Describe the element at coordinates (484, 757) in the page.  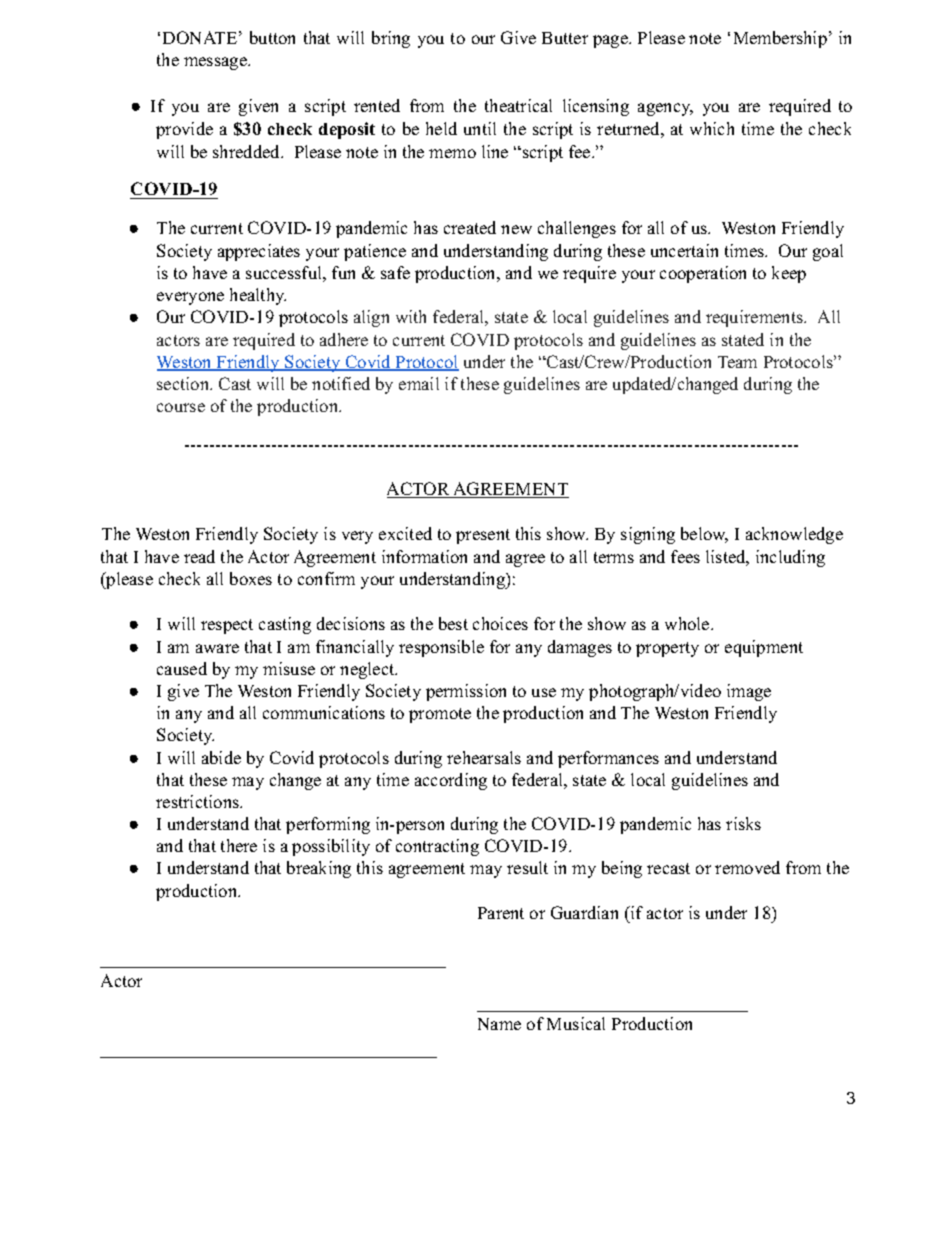
I see `rehearsals` at that location.
